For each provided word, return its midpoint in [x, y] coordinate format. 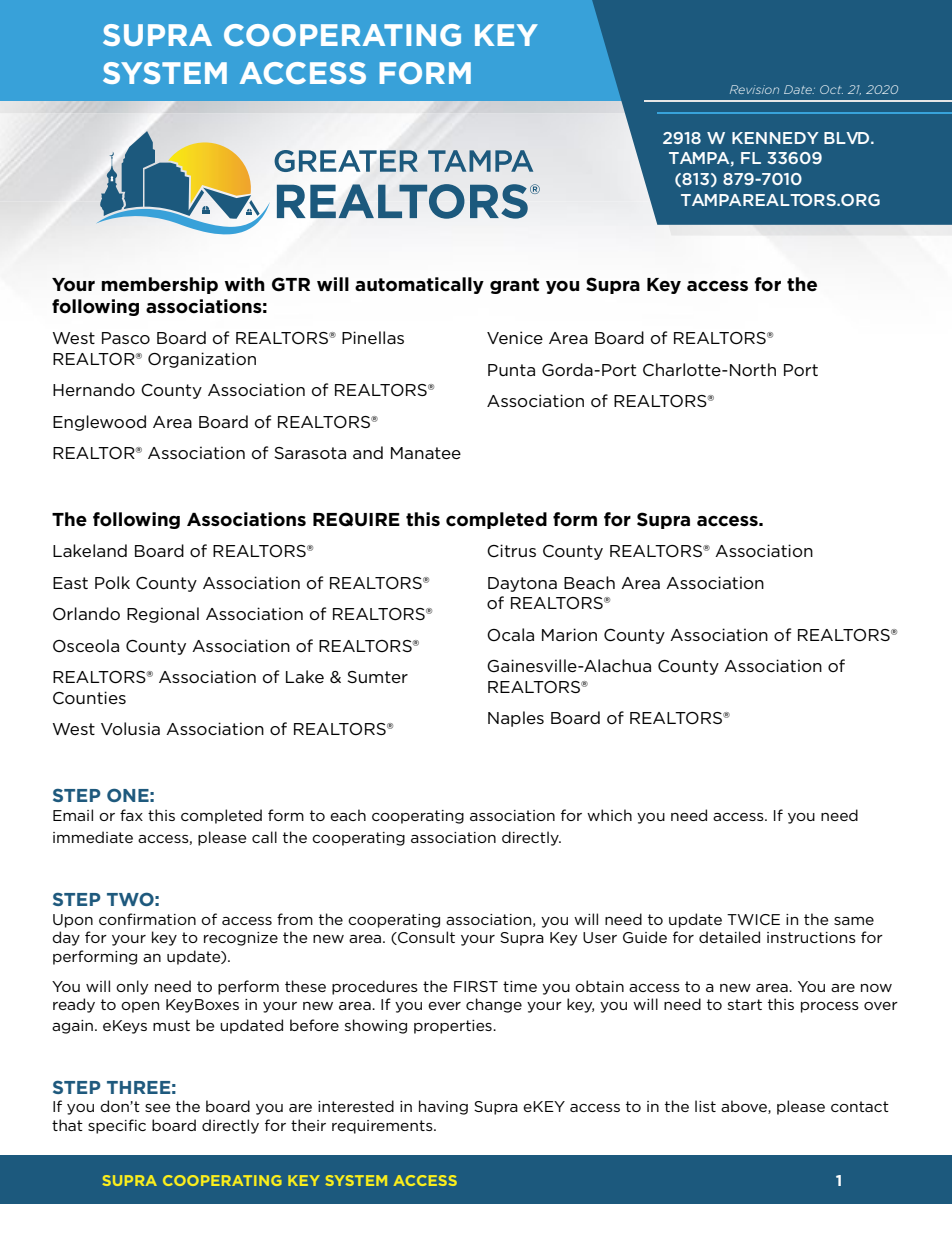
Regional [163, 615]
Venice [515, 337]
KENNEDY [775, 138]
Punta [511, 370]
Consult [425, 938]
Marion [569, 634]
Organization [202, 360]
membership [159, 285]
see [158, 1108]
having [443, 1107]
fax [131, 815]
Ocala [510, 634]
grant [514, 286]
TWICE [753, 919]
